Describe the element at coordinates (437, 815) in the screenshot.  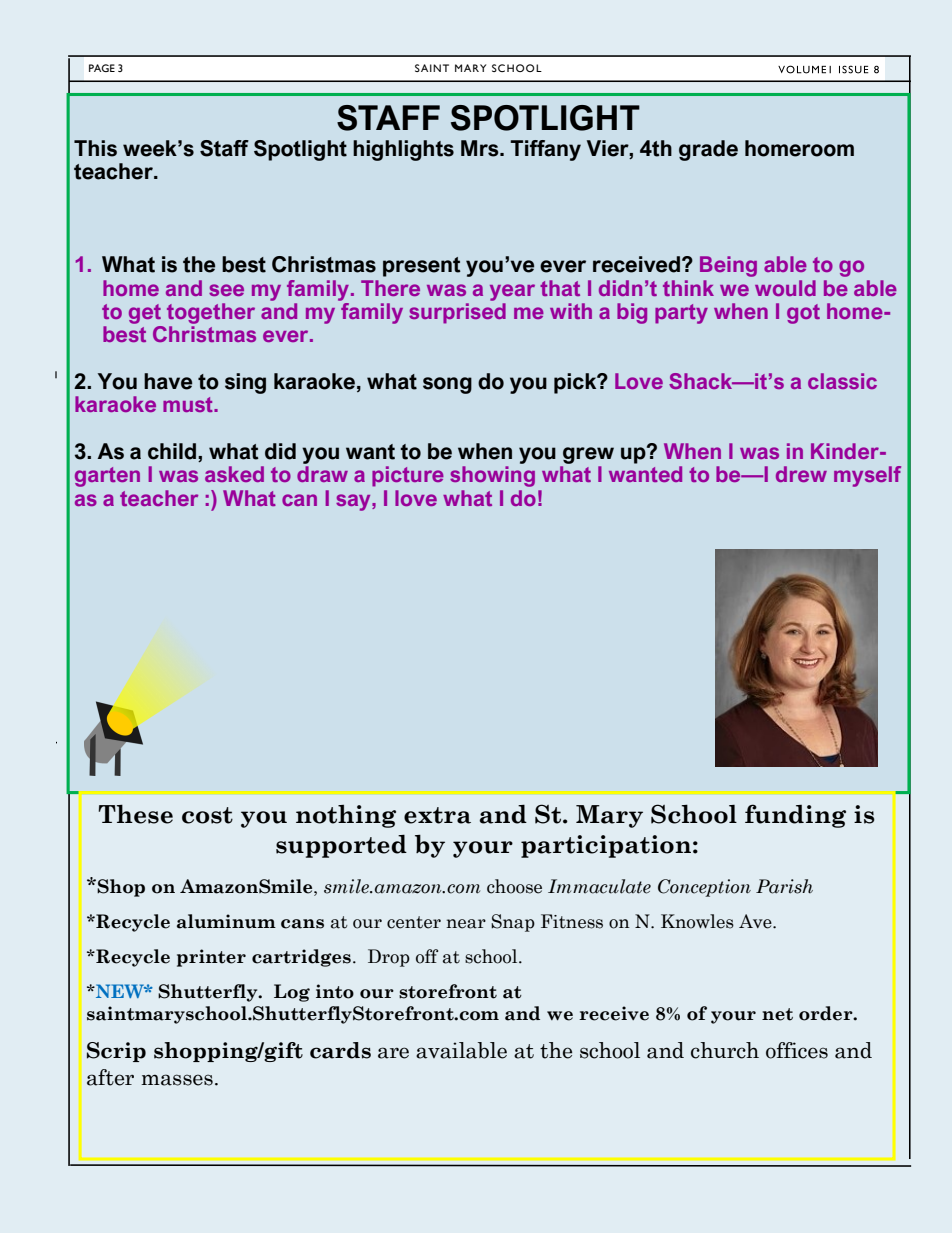
I see `extra` at that location.
